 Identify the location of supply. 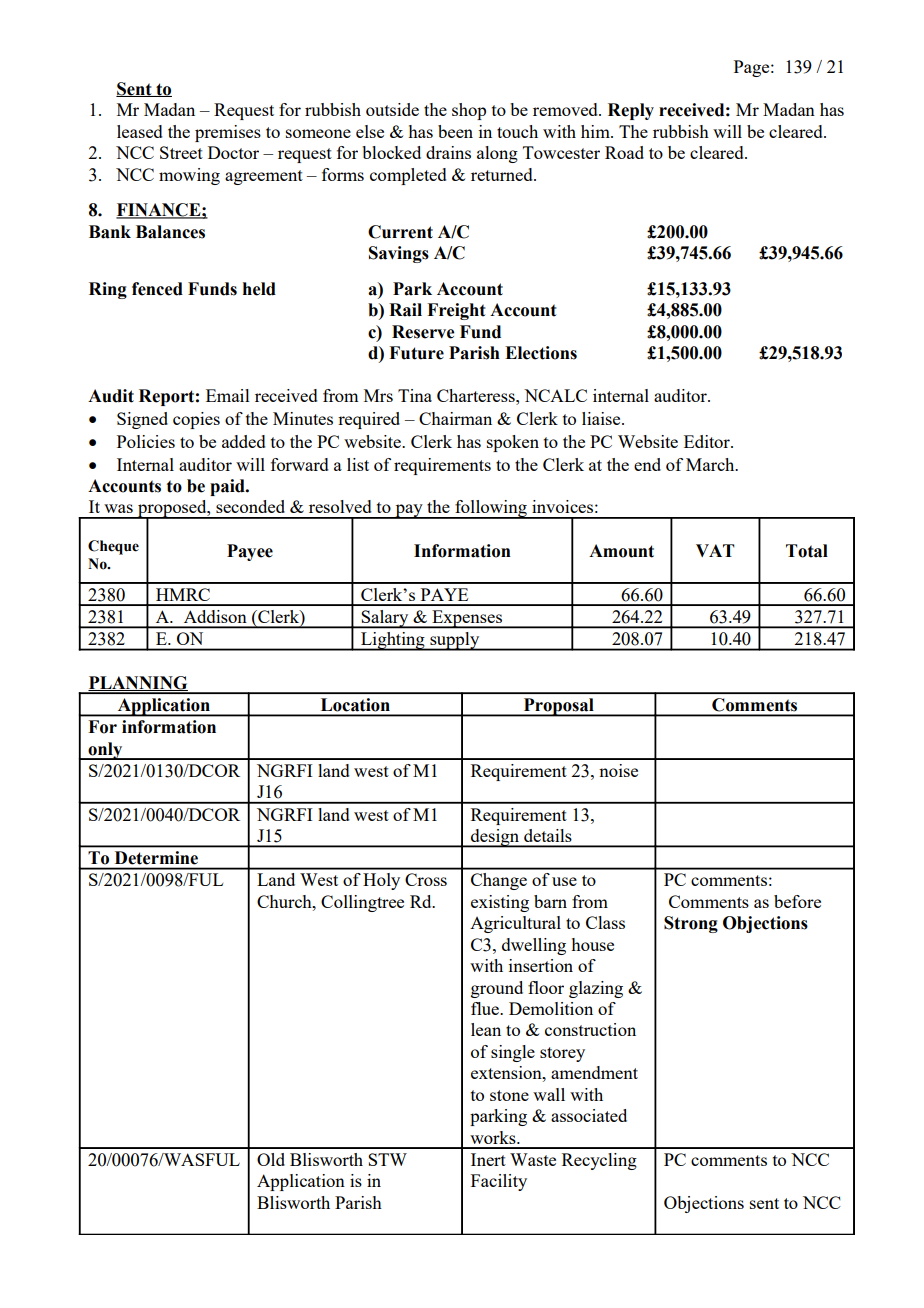
(455, 641).
